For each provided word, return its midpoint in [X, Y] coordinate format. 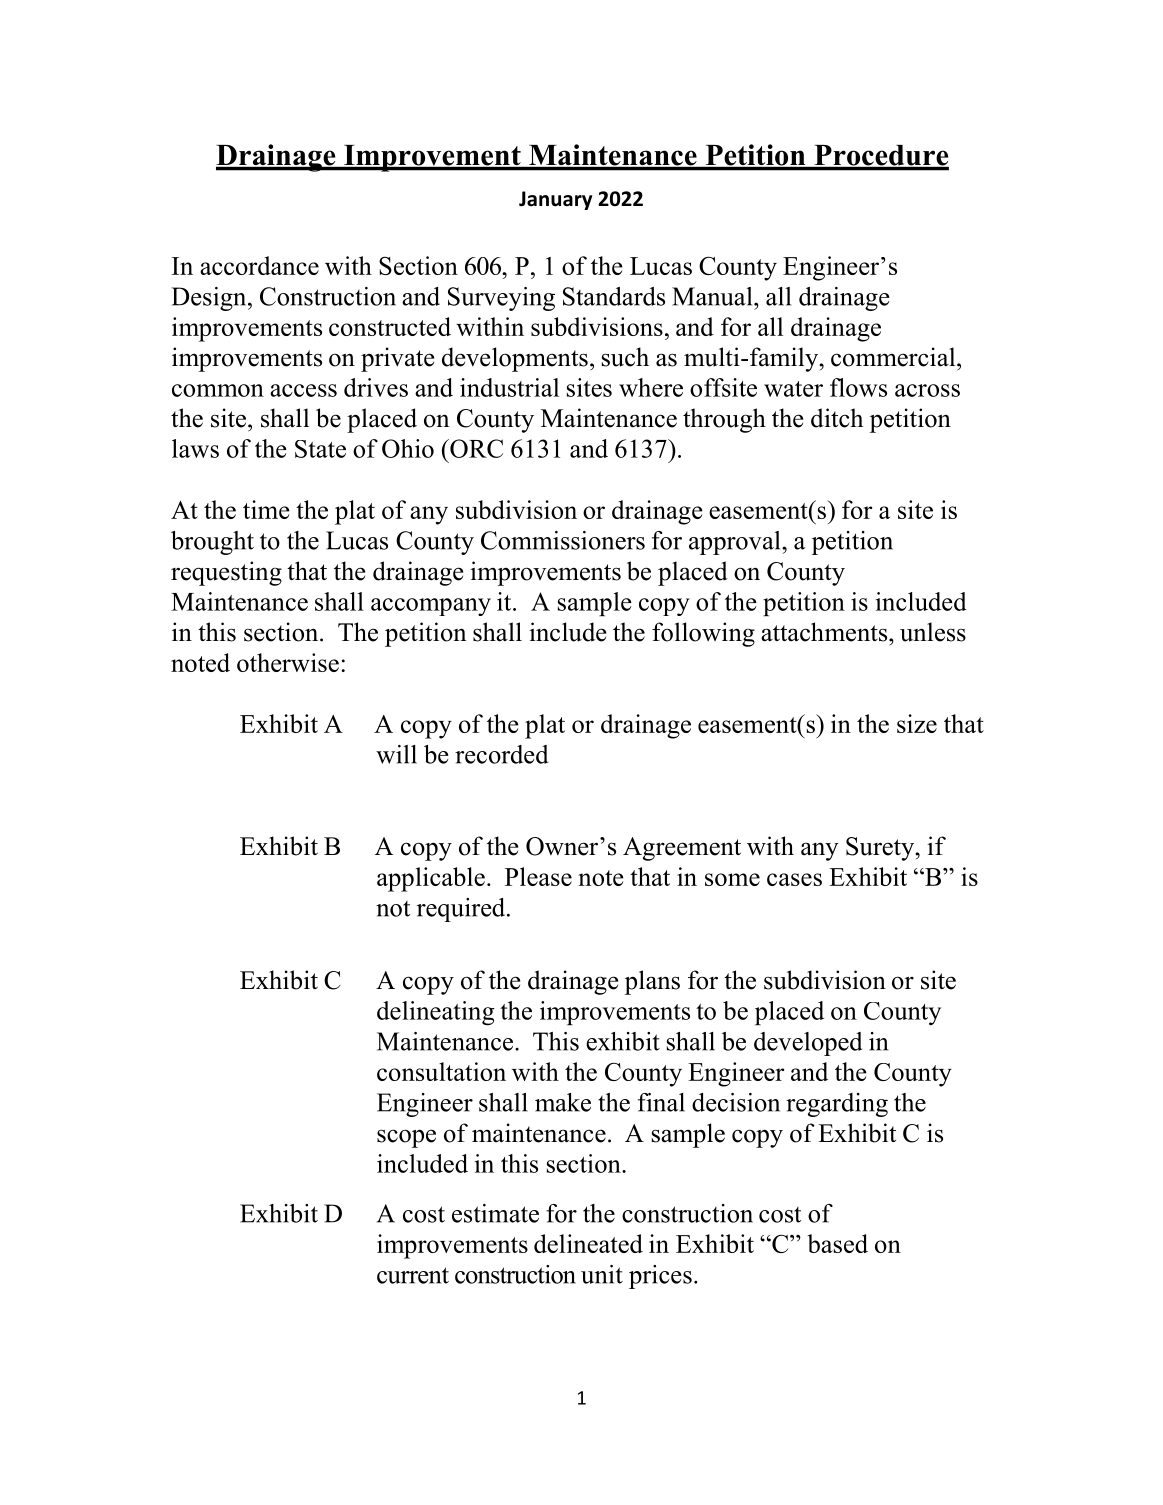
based [838, 1243]
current [413, 1275]
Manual [713, 296]
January [555, 200]
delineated [588, 1243]
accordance [259, 265]
